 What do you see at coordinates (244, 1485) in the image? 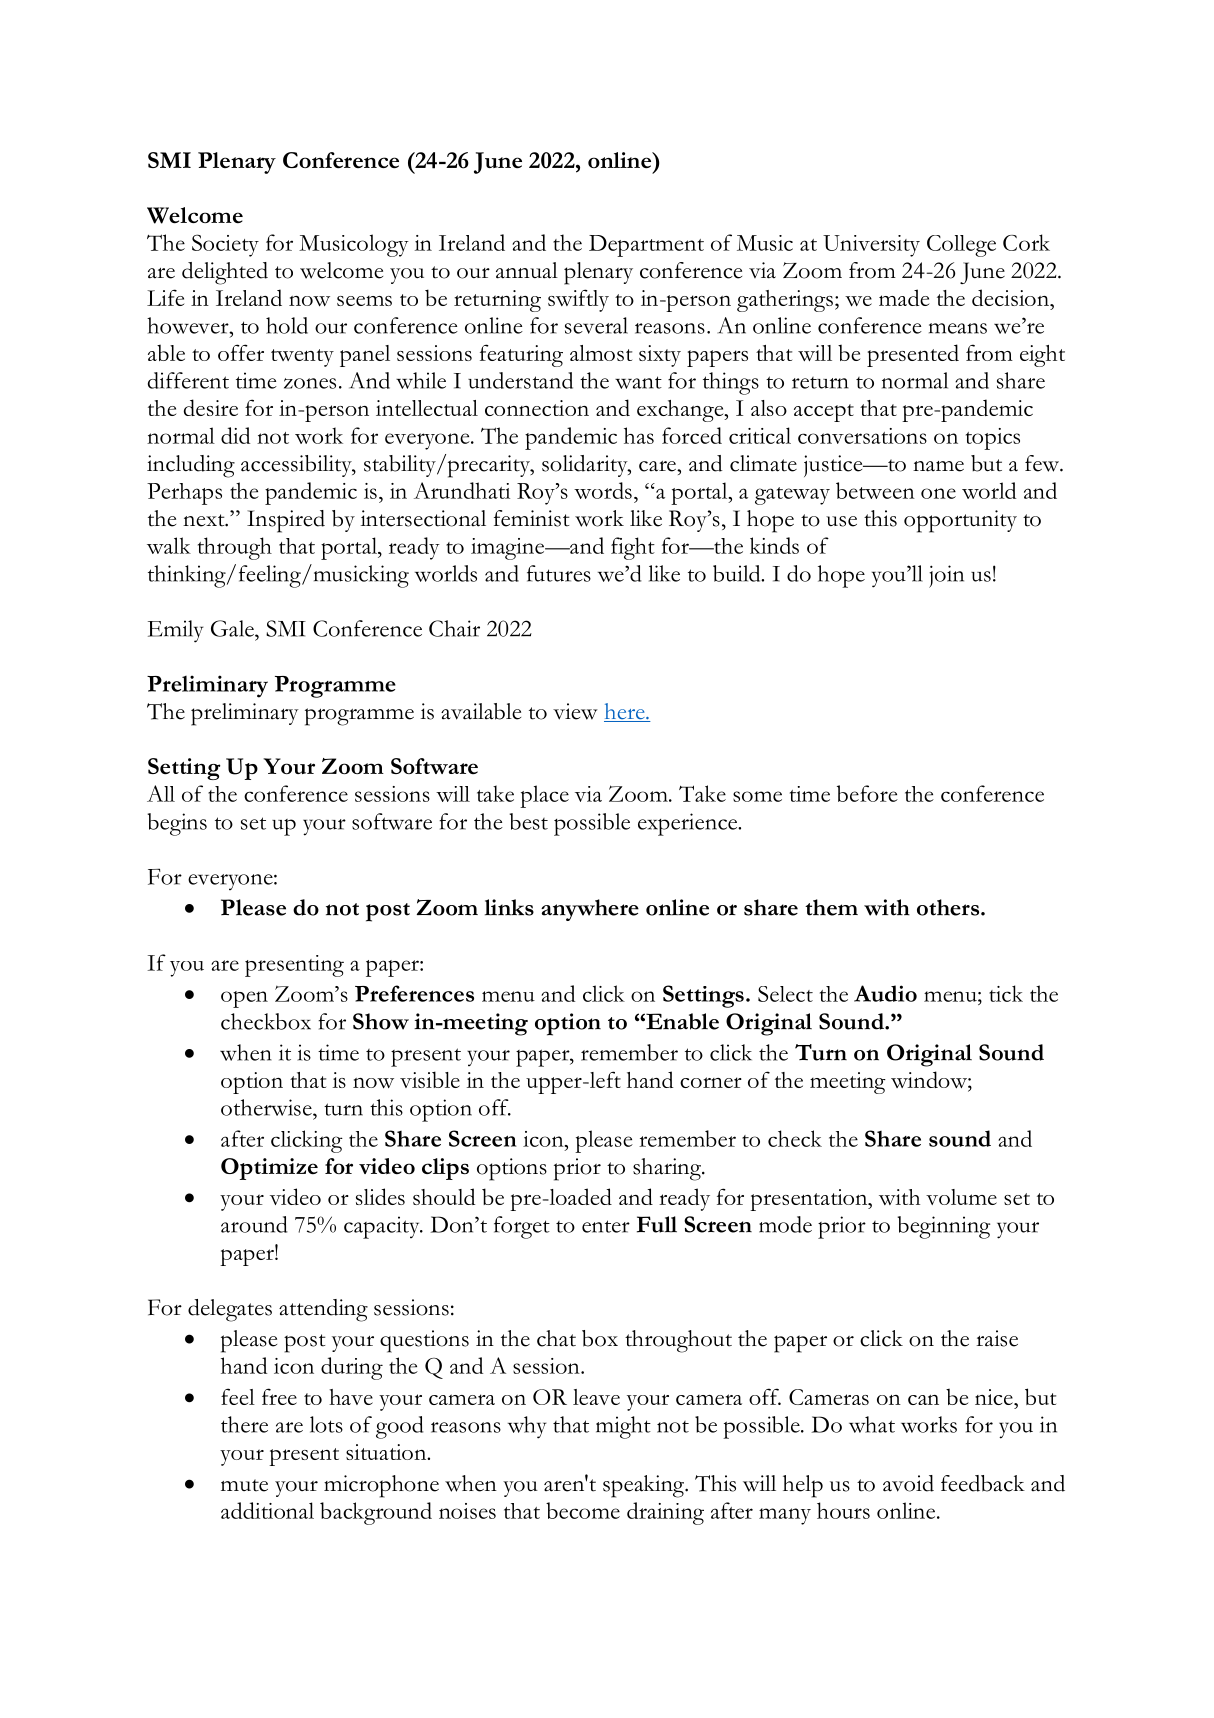
I see `mute` at bounding box center [244, 1485].
